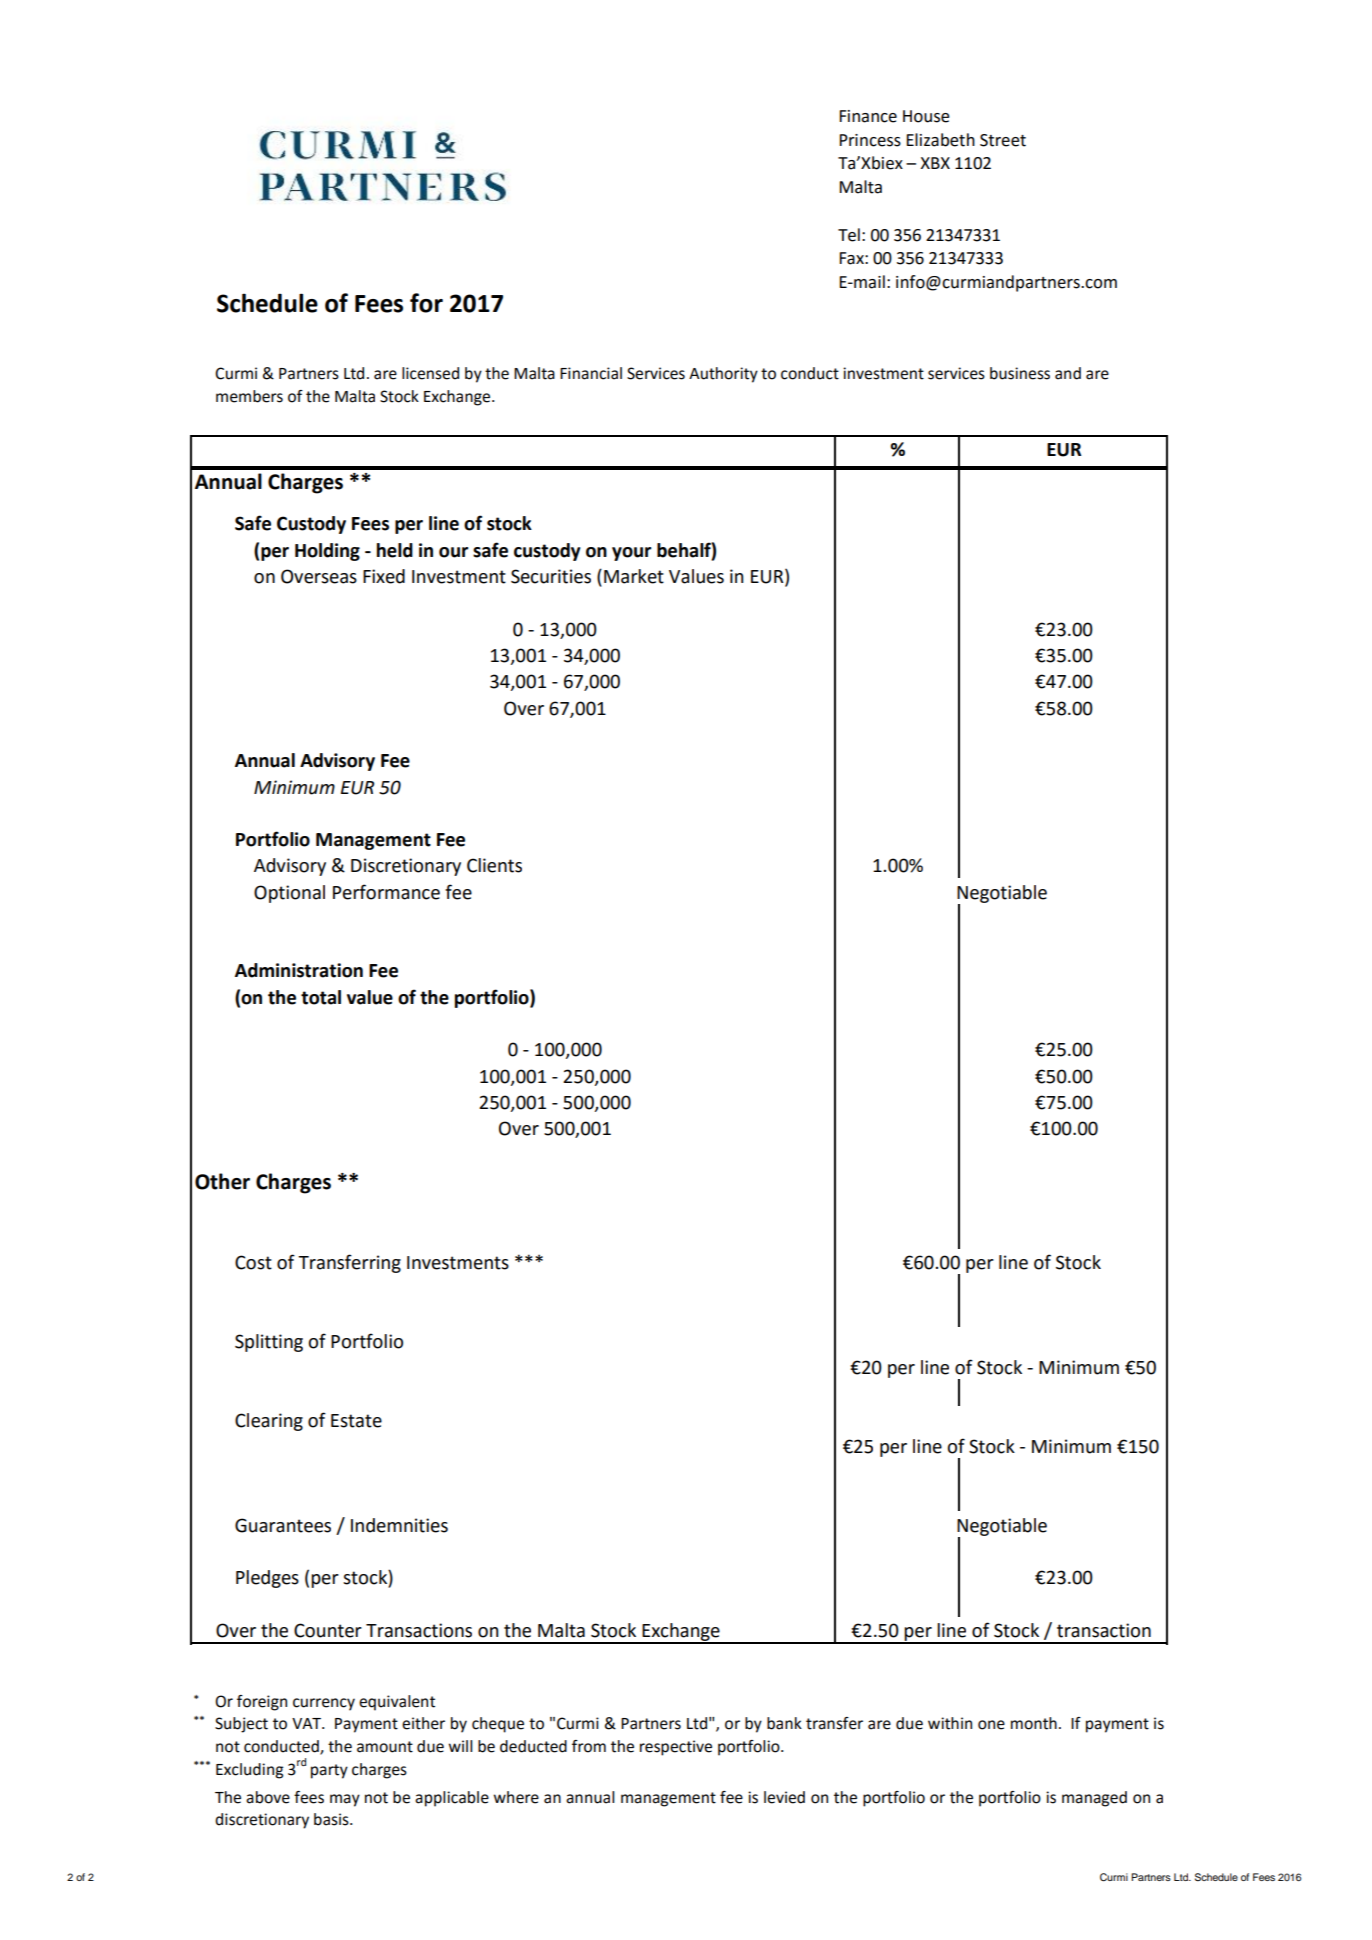 Image resolution: width=1372 pixels, height=1940 pixels. I want to click on Estate, so click(356, 1421).
